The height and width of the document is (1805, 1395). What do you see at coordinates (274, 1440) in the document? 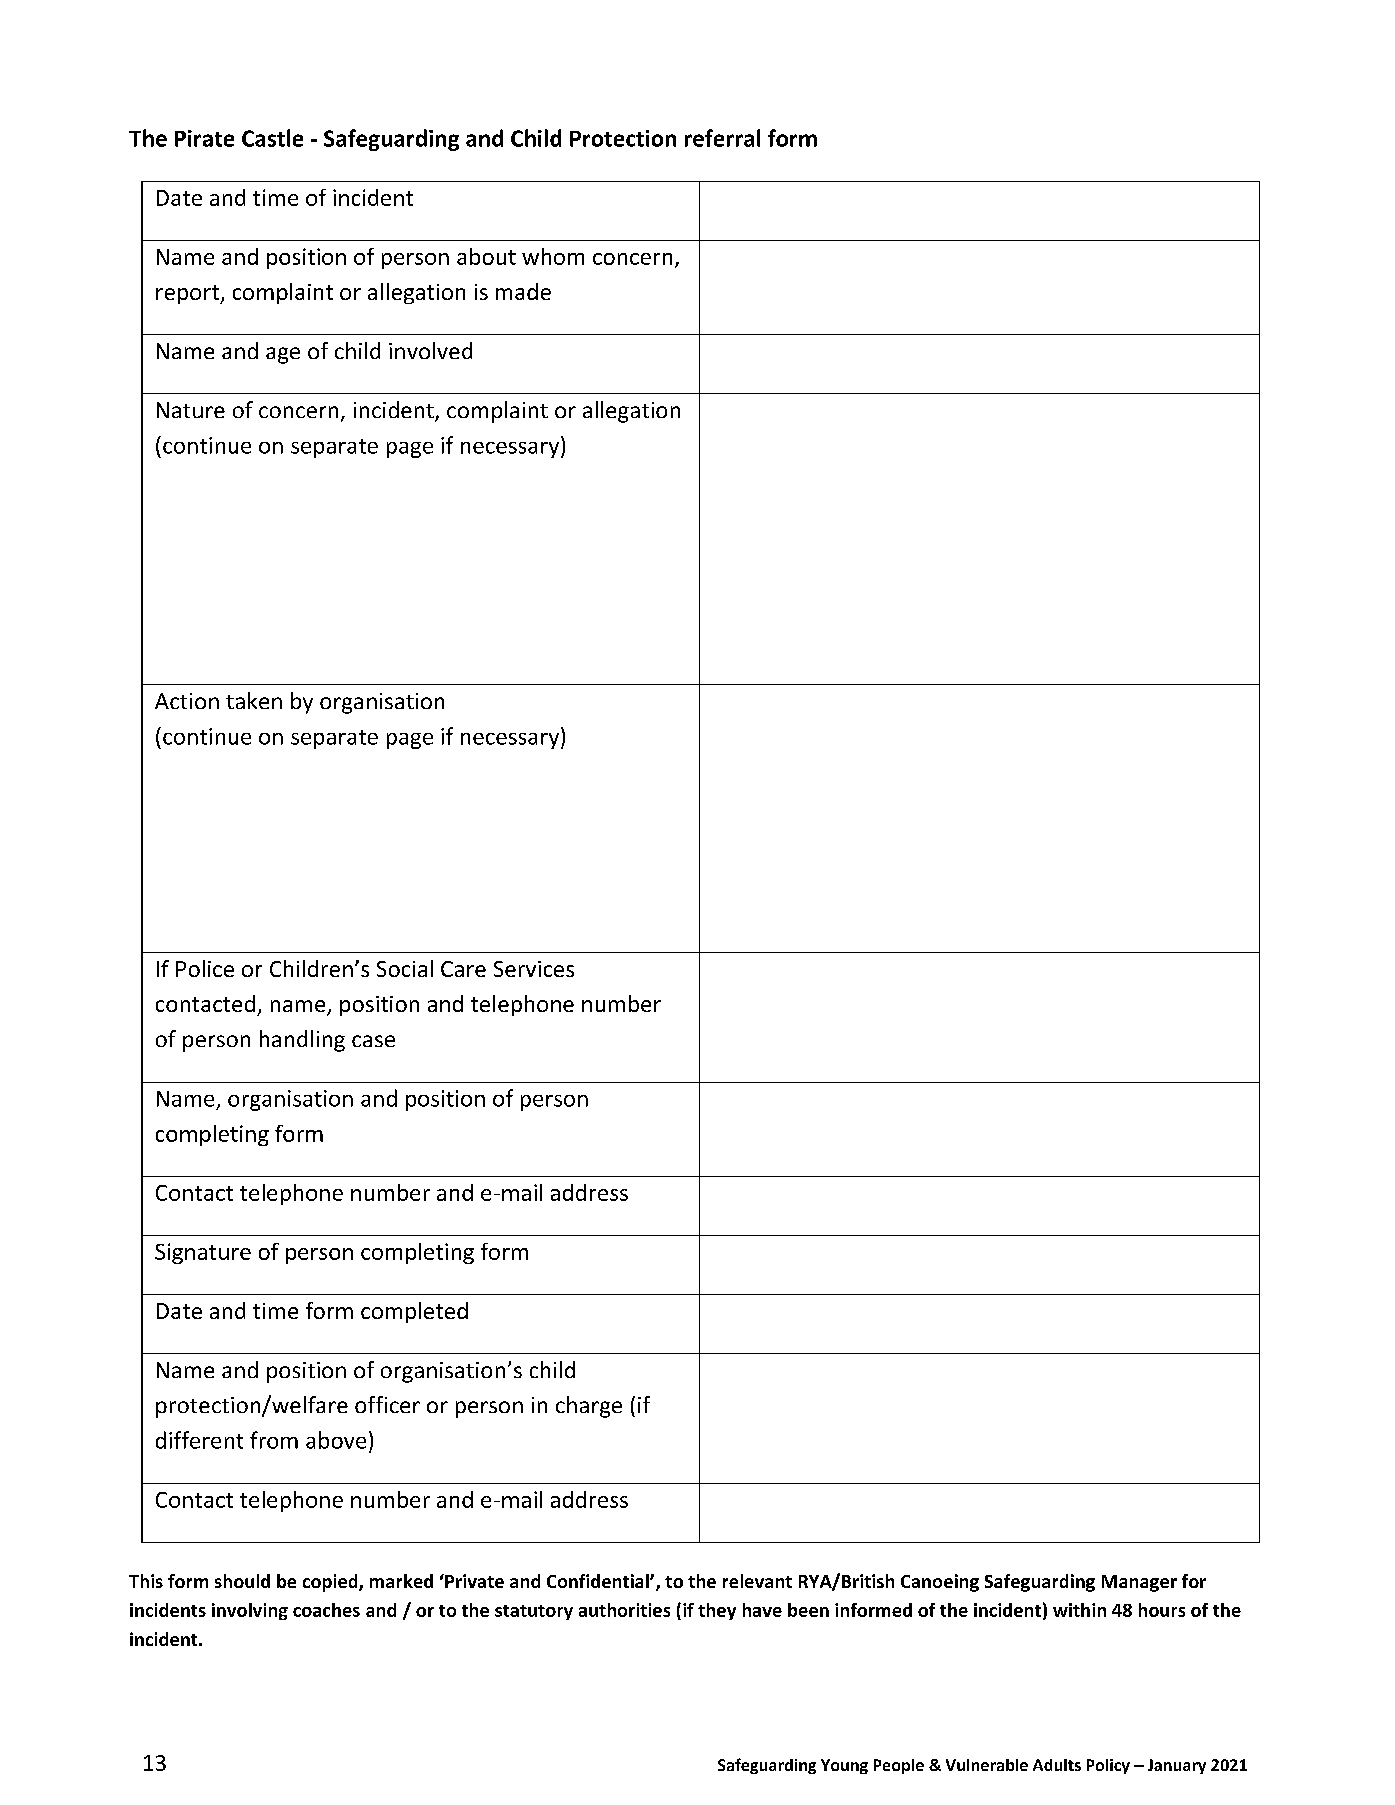
I see `from` at bounding box center [274, 1440].
